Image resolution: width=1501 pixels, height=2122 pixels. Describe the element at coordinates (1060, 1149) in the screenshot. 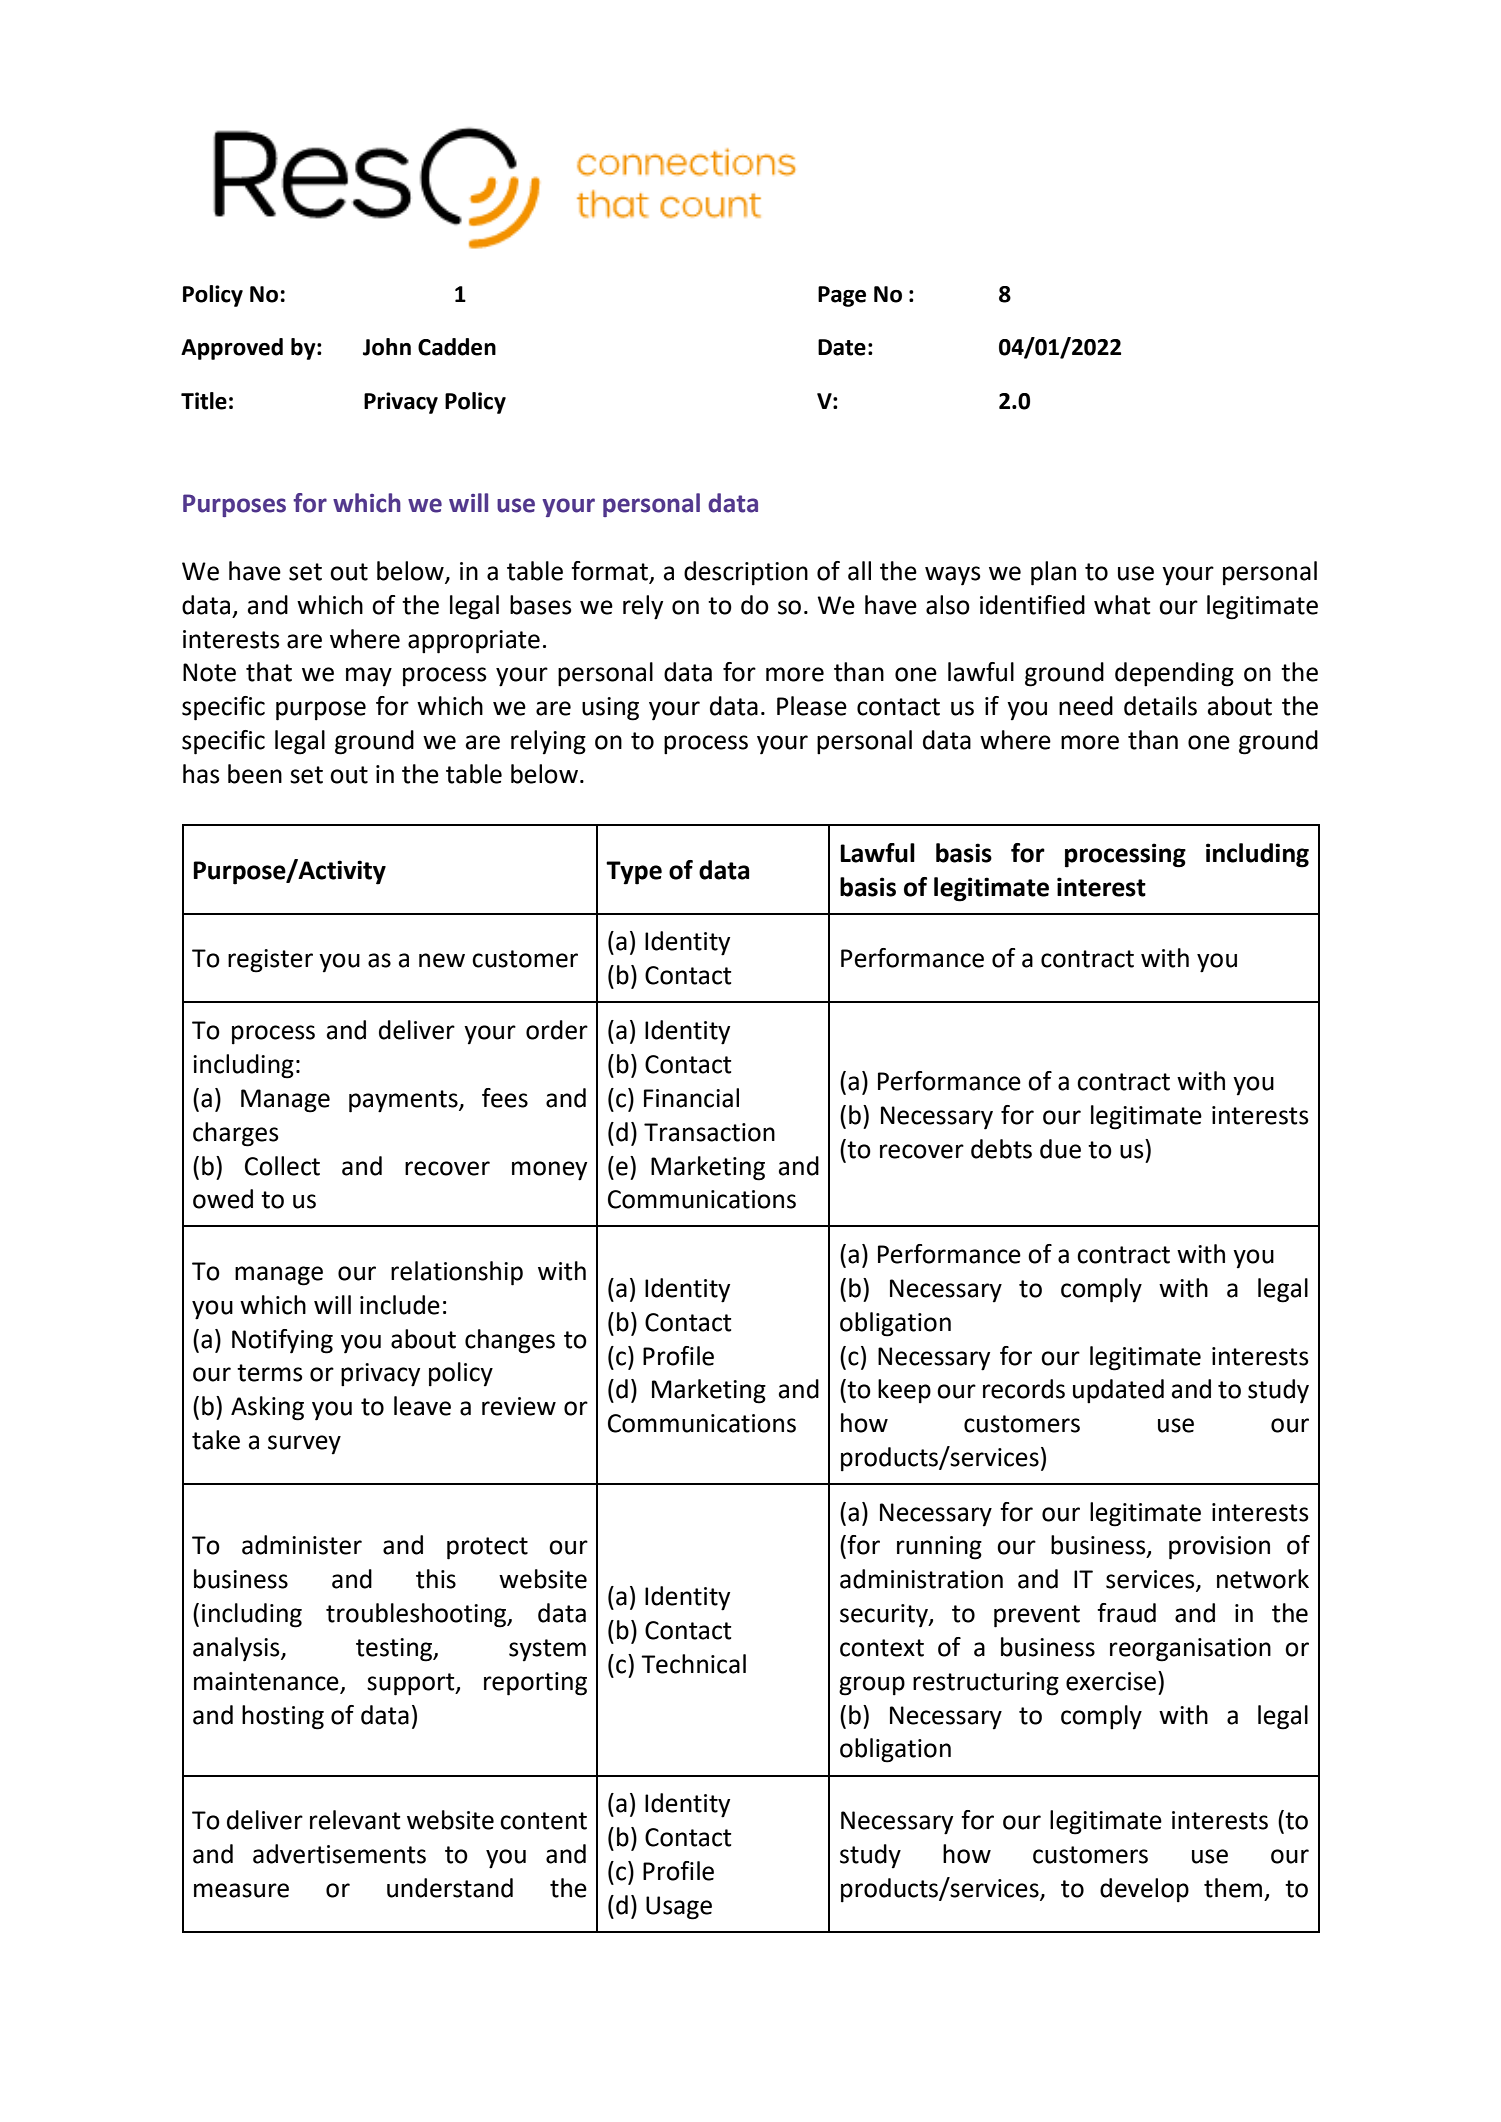

I see `due` at that location.
